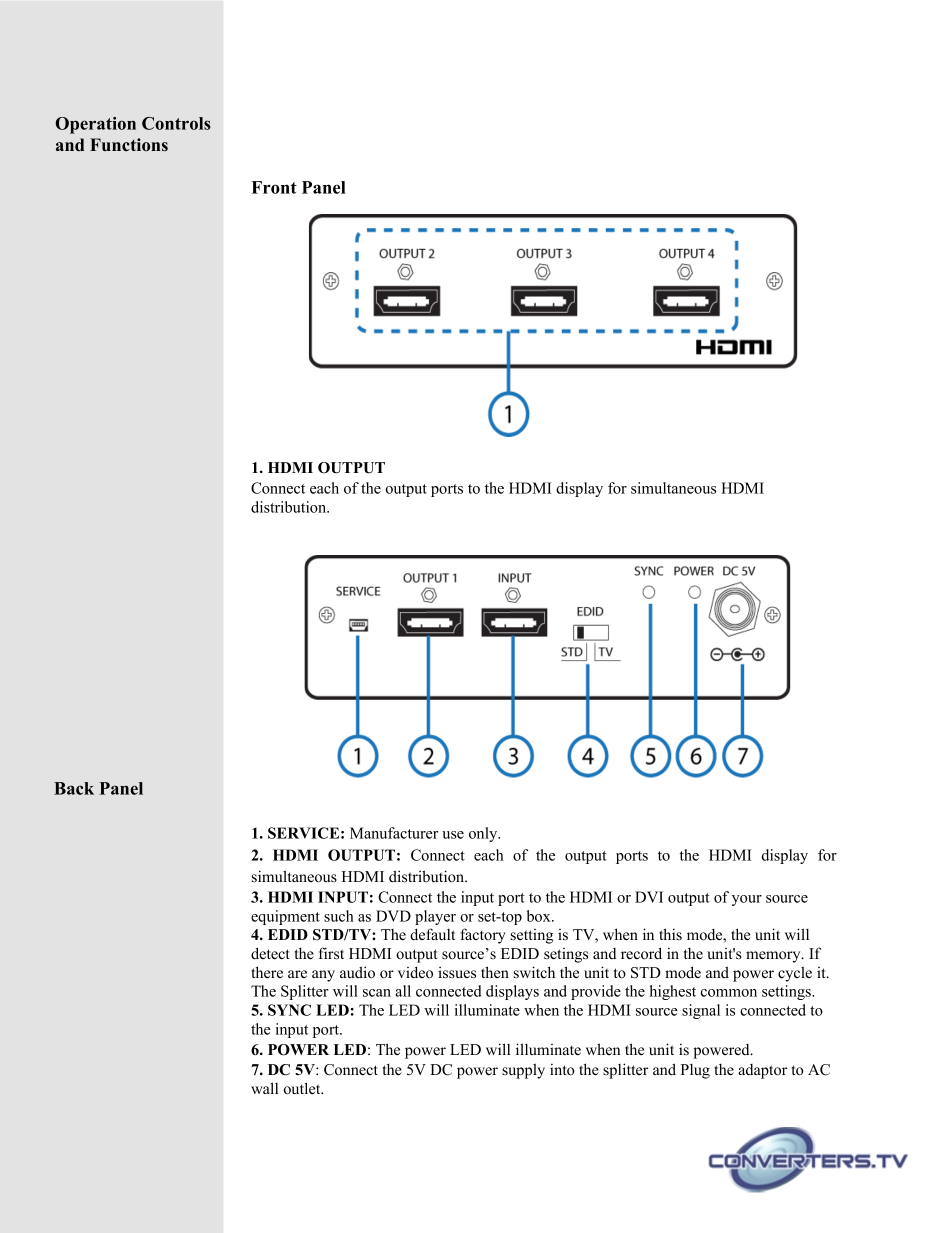 The height and width of the document is (1233, 952). I want to click on Functions, so click(129, 145).
